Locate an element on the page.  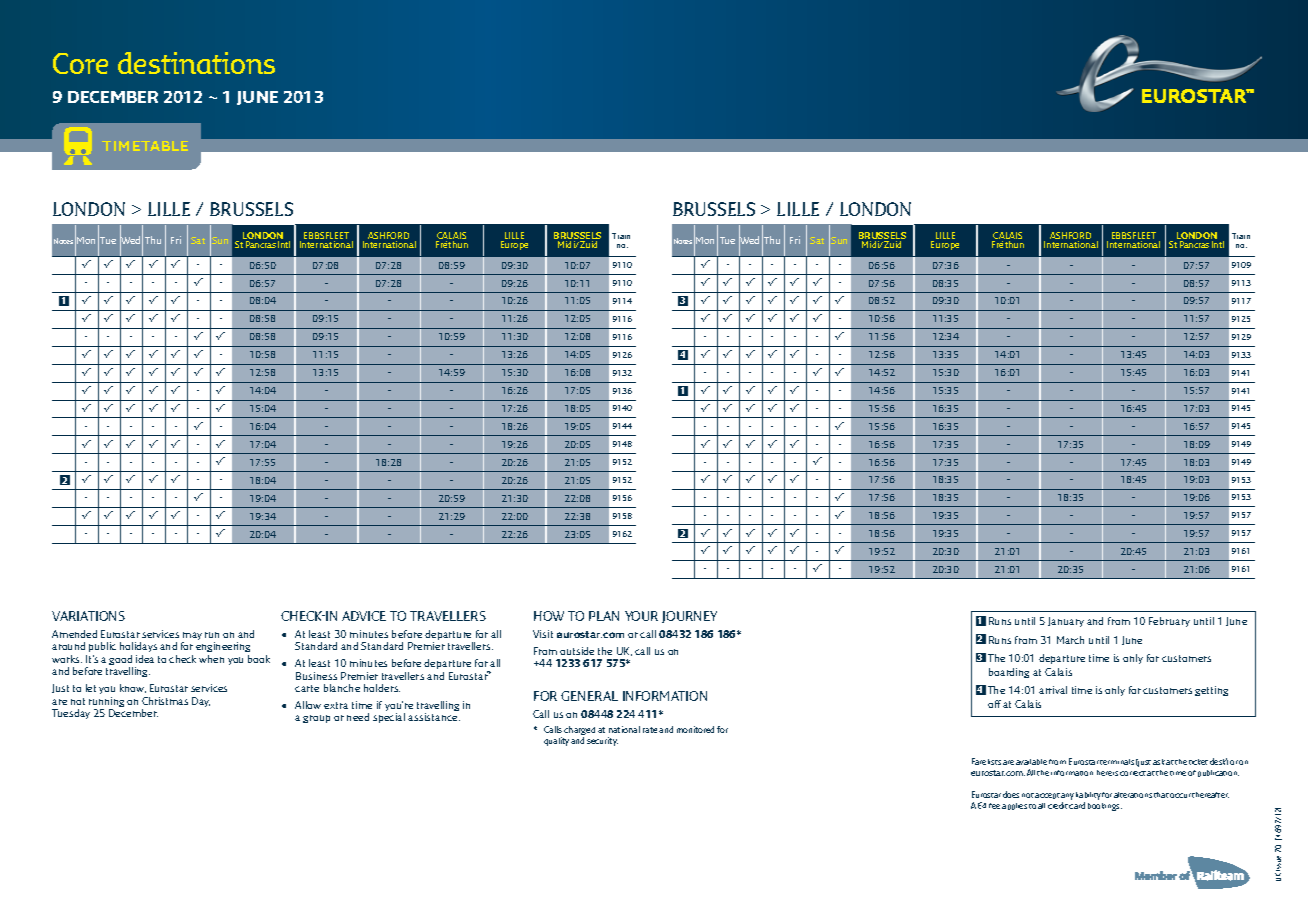
Variations is located at coordinates (88, 616).
